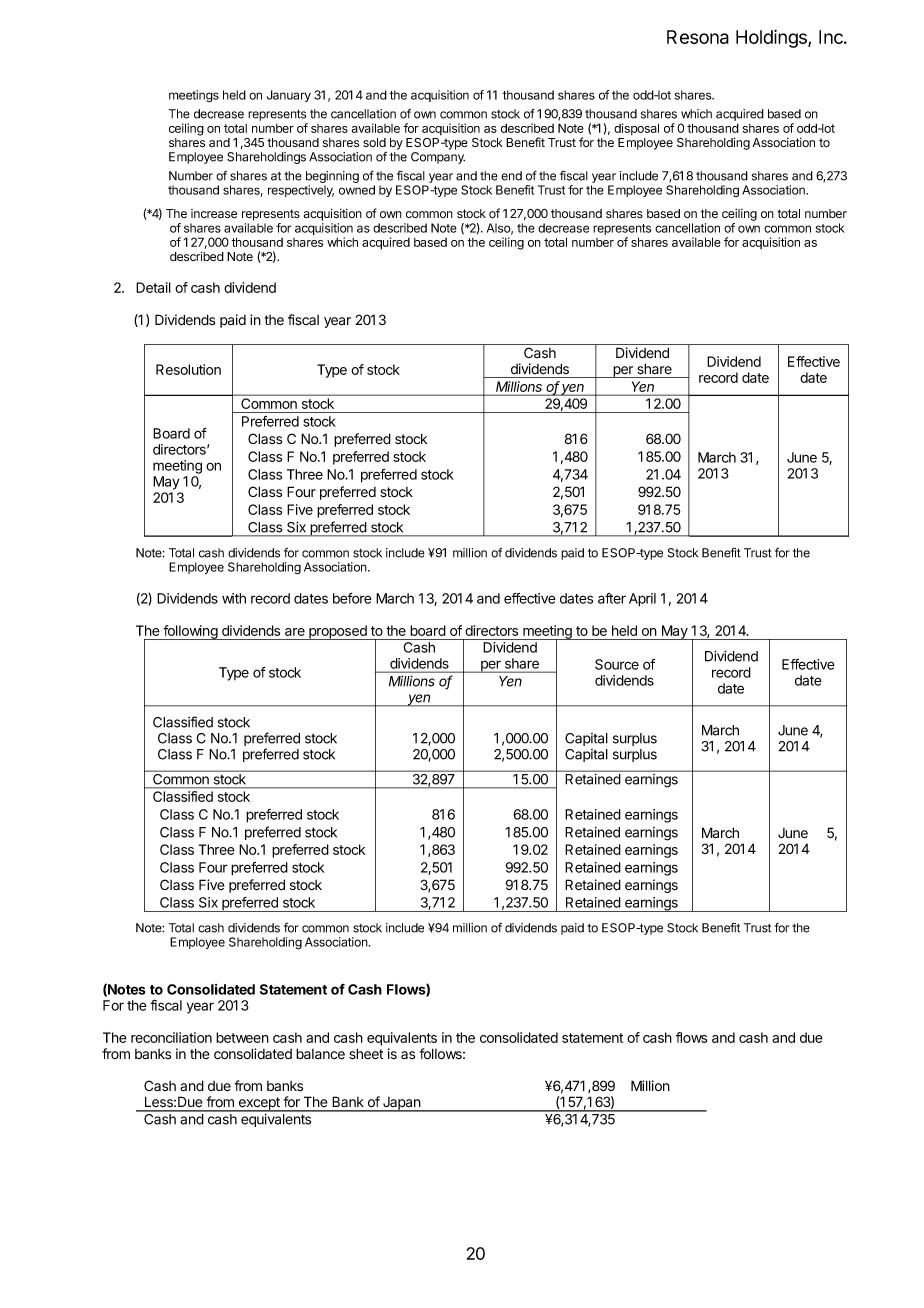  I want to click on disposal, so click(636, 129).
